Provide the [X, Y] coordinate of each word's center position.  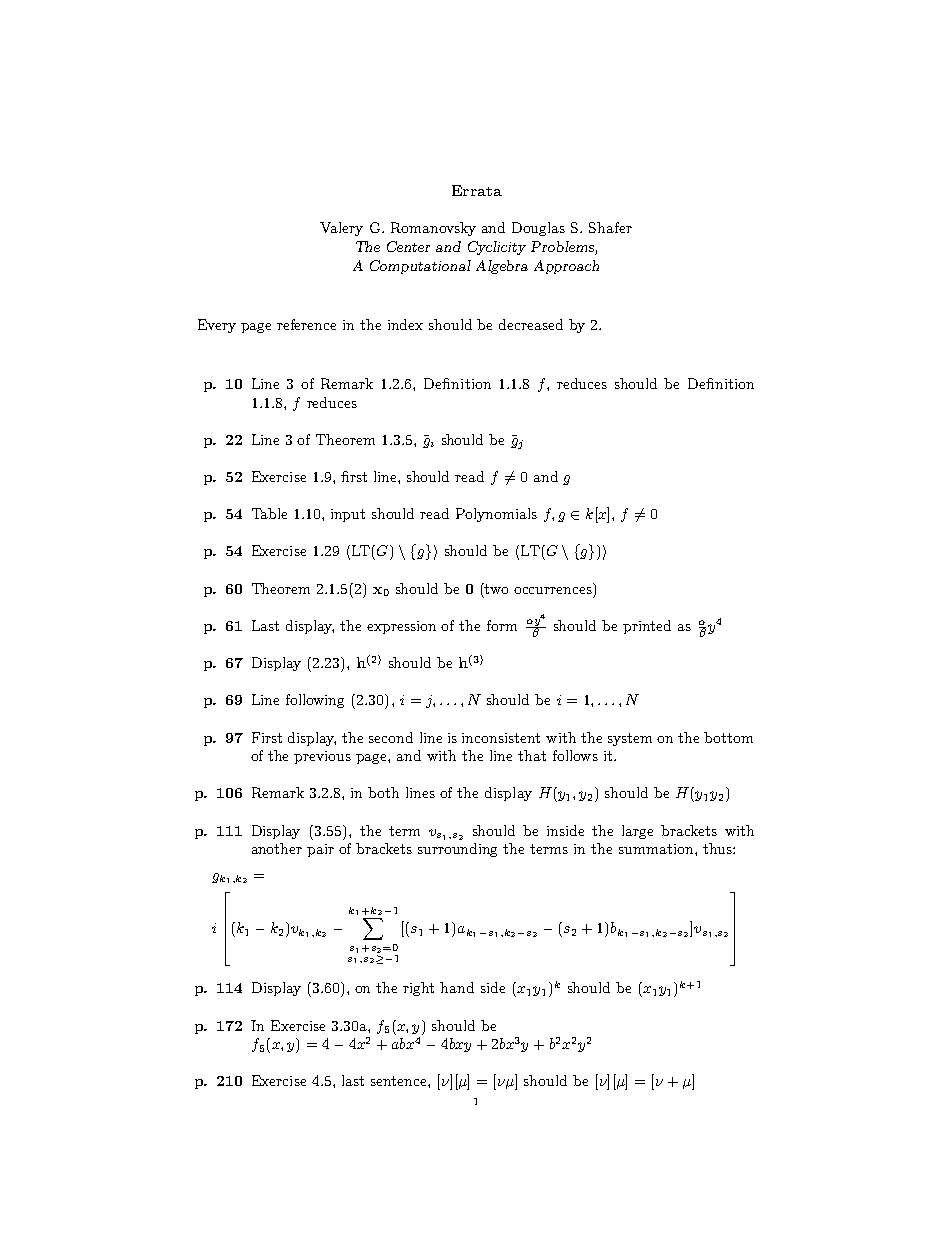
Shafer [610, 227]
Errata [477, 190]
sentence [400, 1081]
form [502, 625]
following [315, 701]
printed [647, 627]
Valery [341, 229]
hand [457, 987]
